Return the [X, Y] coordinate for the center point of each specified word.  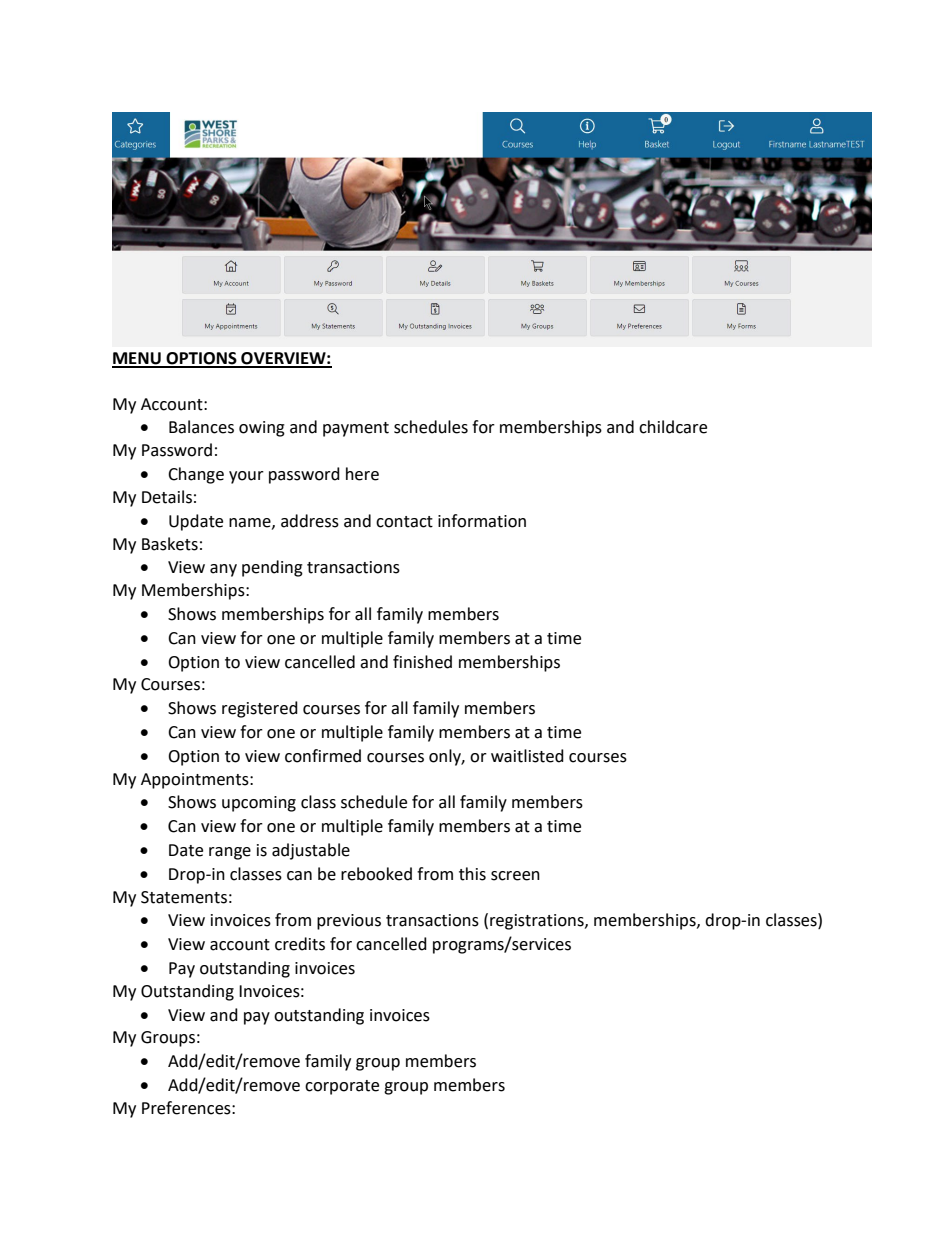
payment [356, 429]
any [223, 570]
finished [422, 662]
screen [515, 876]
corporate [342, 1087]
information [482, 521]
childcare [673, 427]
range [230, 853]
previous [349, 922]
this [472, 874]
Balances [201, 427]
